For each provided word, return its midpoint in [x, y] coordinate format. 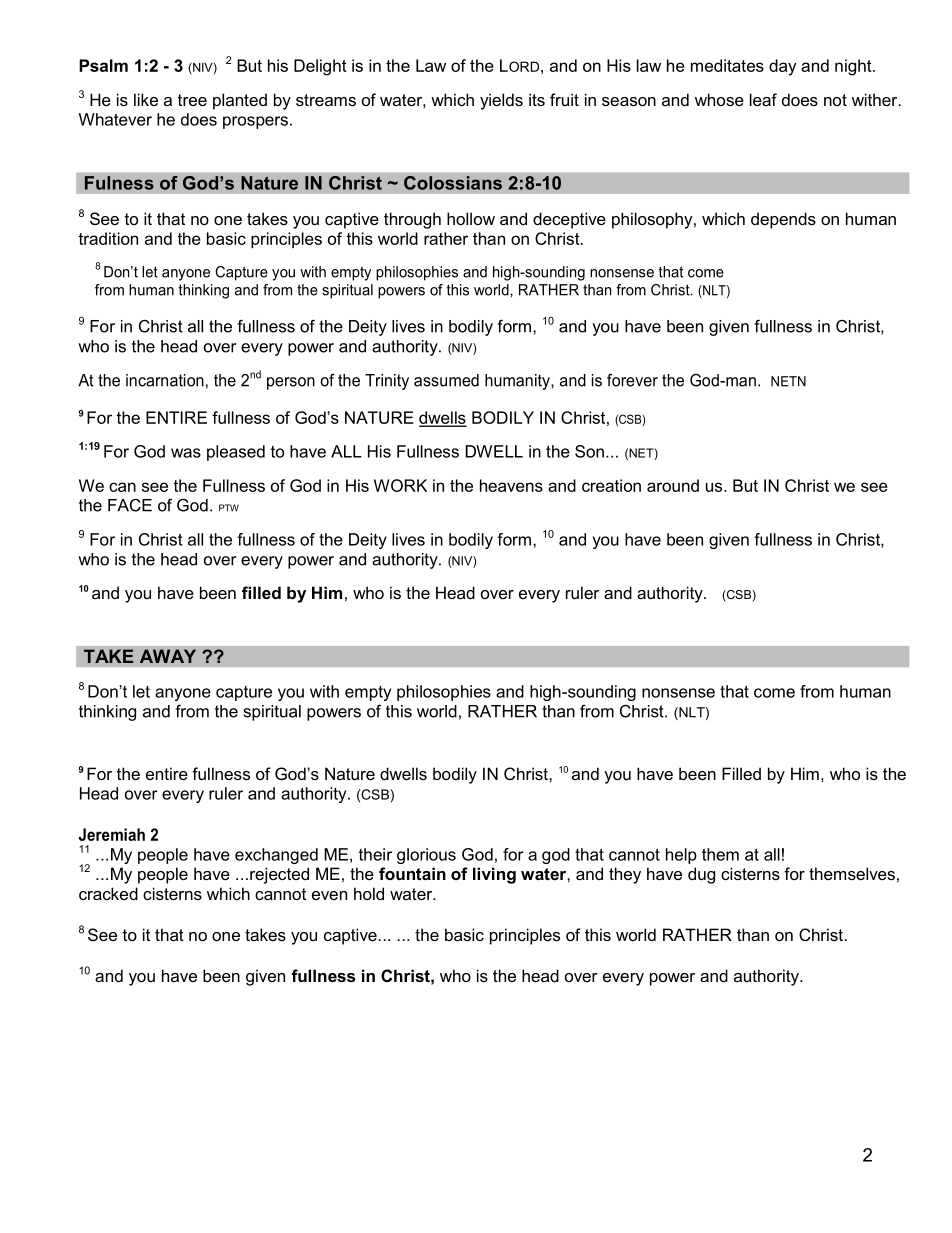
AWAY [168, 656]
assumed [446, 380]
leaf [763, 99]
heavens [511, 485]
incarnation [165, 380]
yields [501, 101]
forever [632, 380]
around [673, 485]
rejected [279, 875]
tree [192, 100]
